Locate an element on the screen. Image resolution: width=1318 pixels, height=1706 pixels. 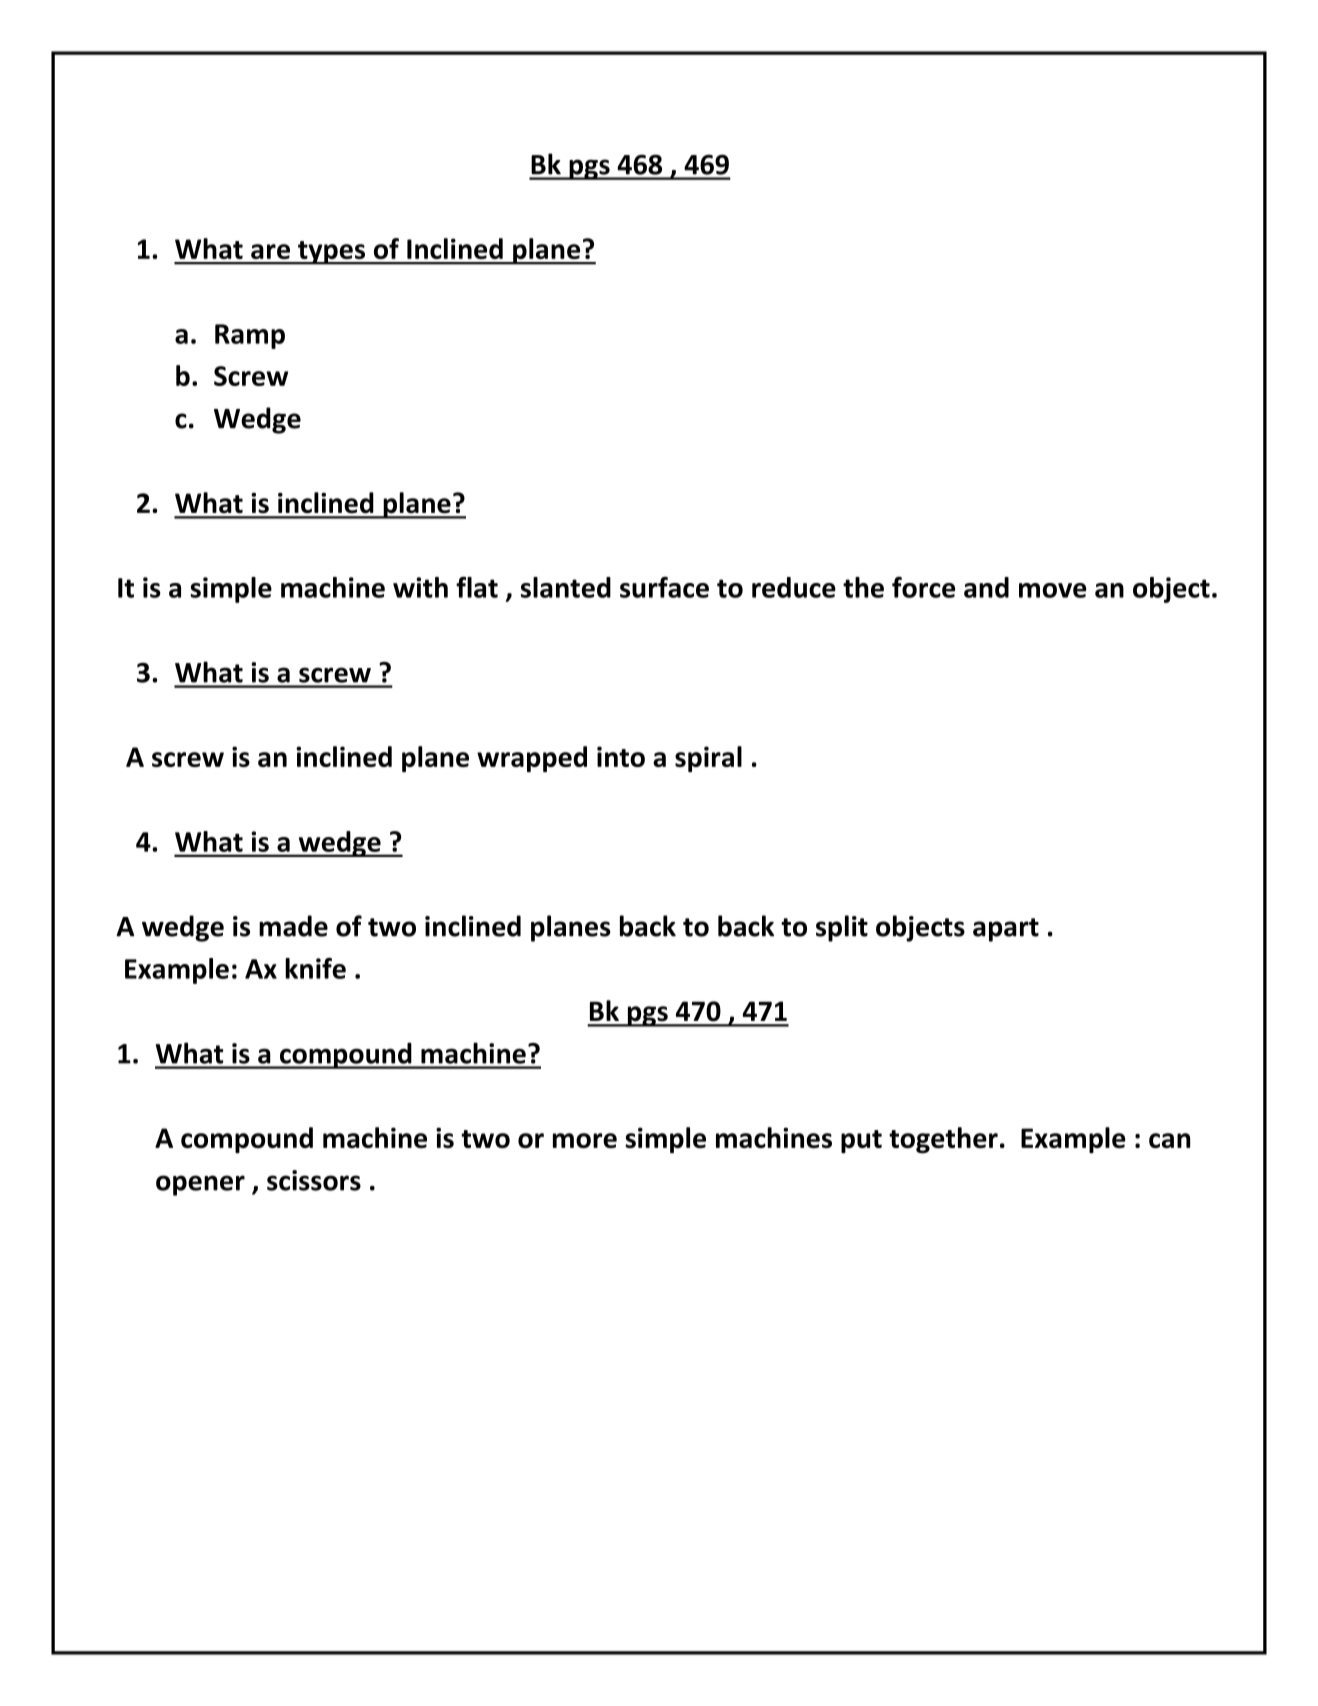
spiral is located at coordinates (708, 759).
